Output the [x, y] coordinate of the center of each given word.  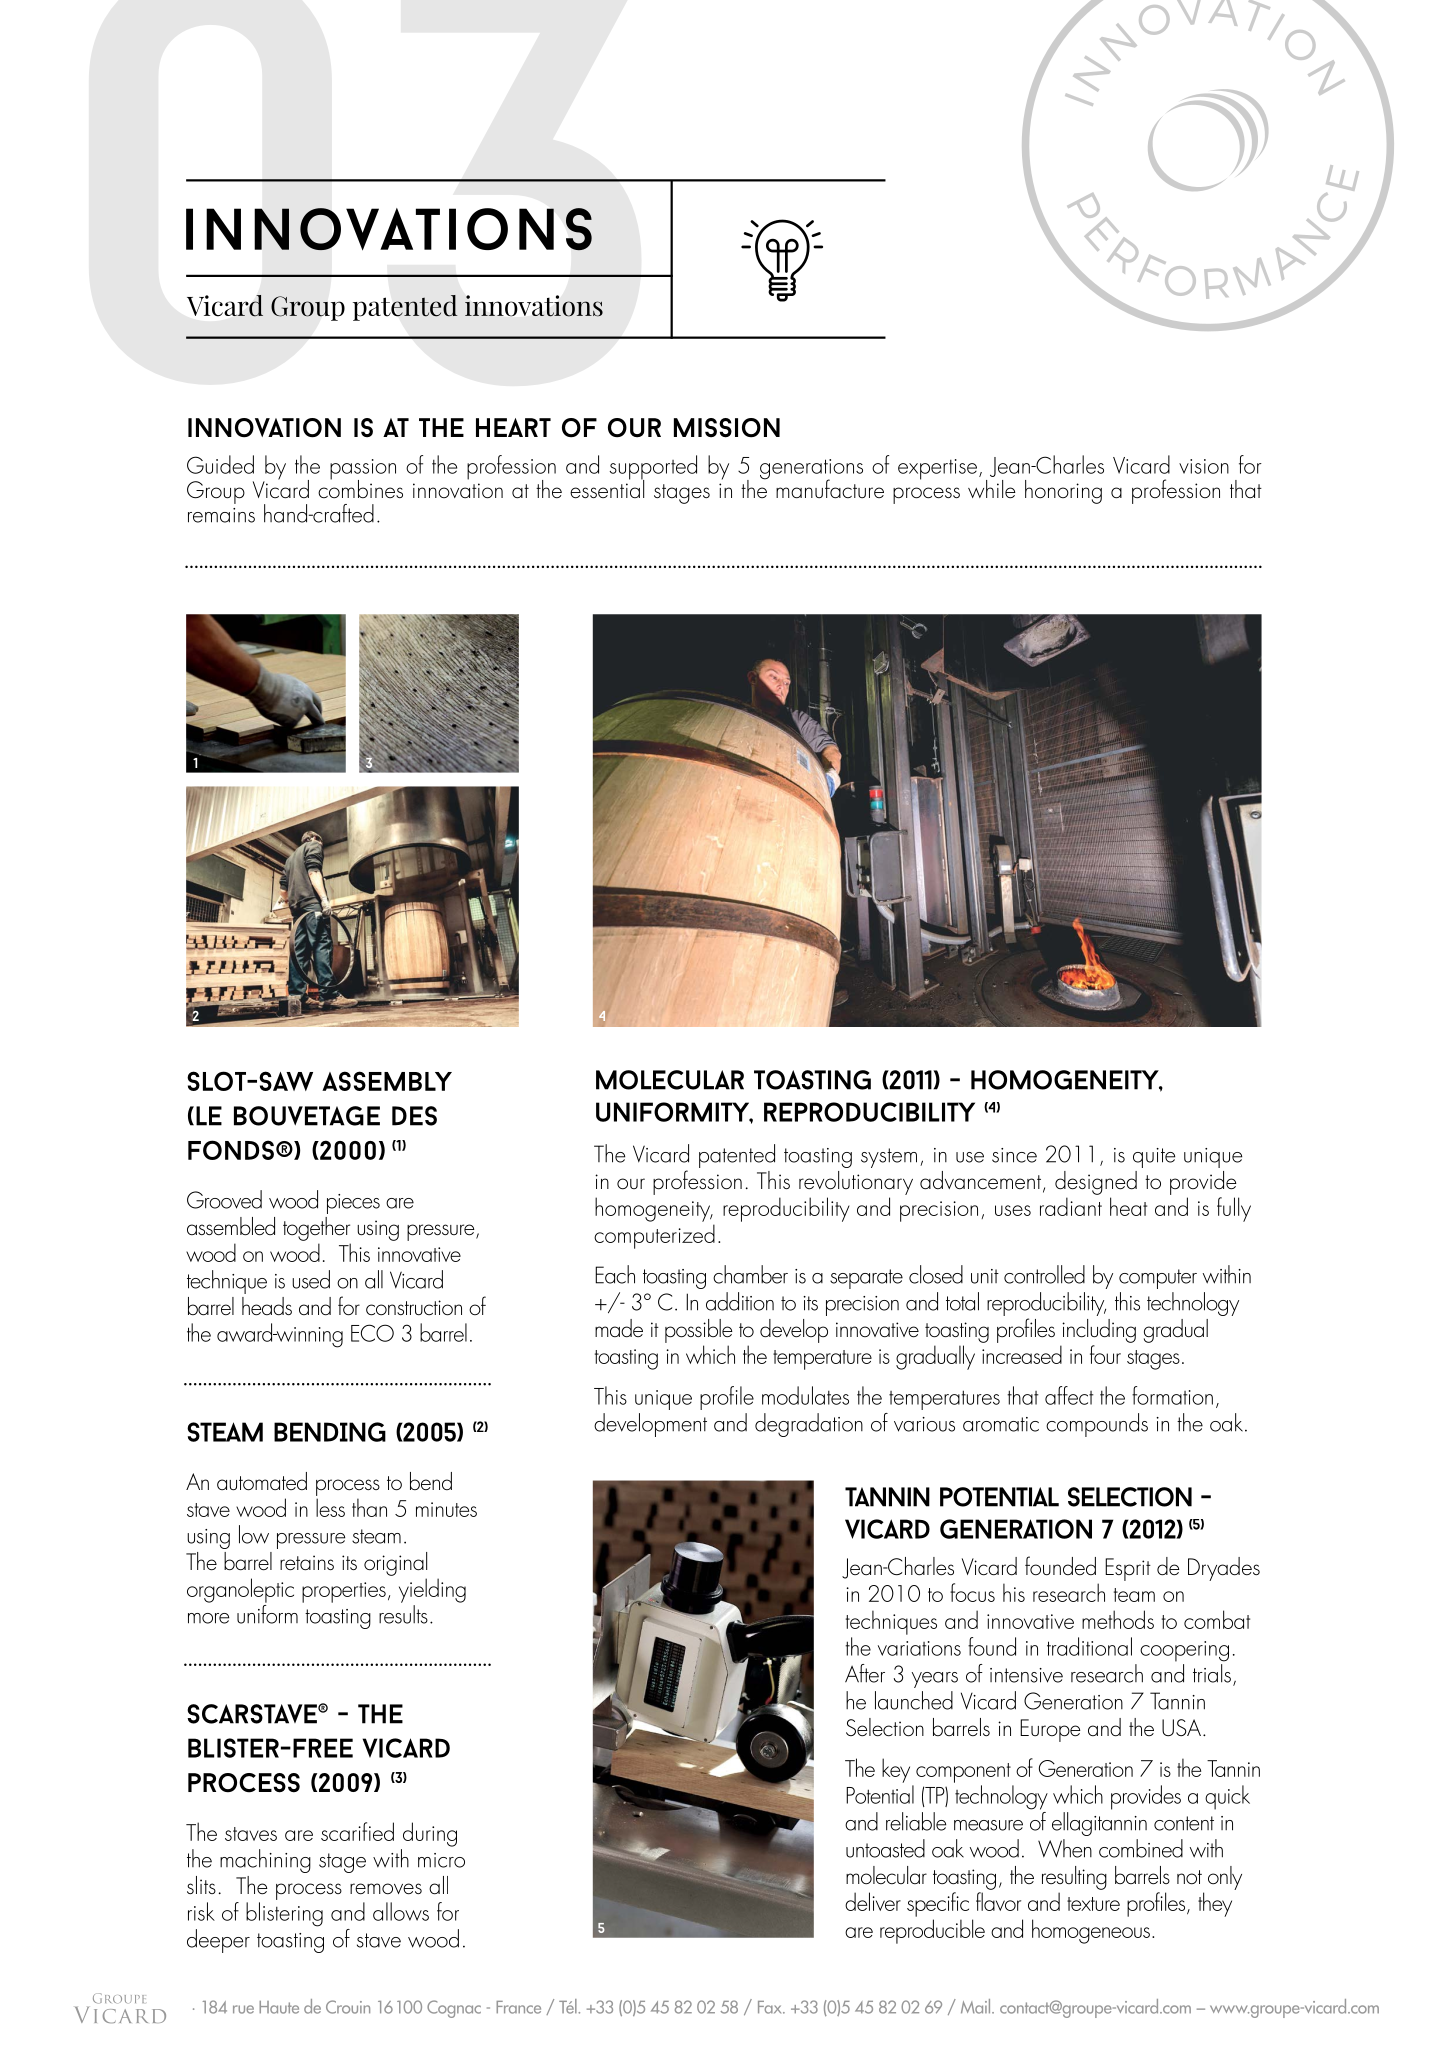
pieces [353, 1204]
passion [363, 470]
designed [1096, 1183]
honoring [1063, 492]
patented [737, 1156]
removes [386, 1889]
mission [727, 428]
